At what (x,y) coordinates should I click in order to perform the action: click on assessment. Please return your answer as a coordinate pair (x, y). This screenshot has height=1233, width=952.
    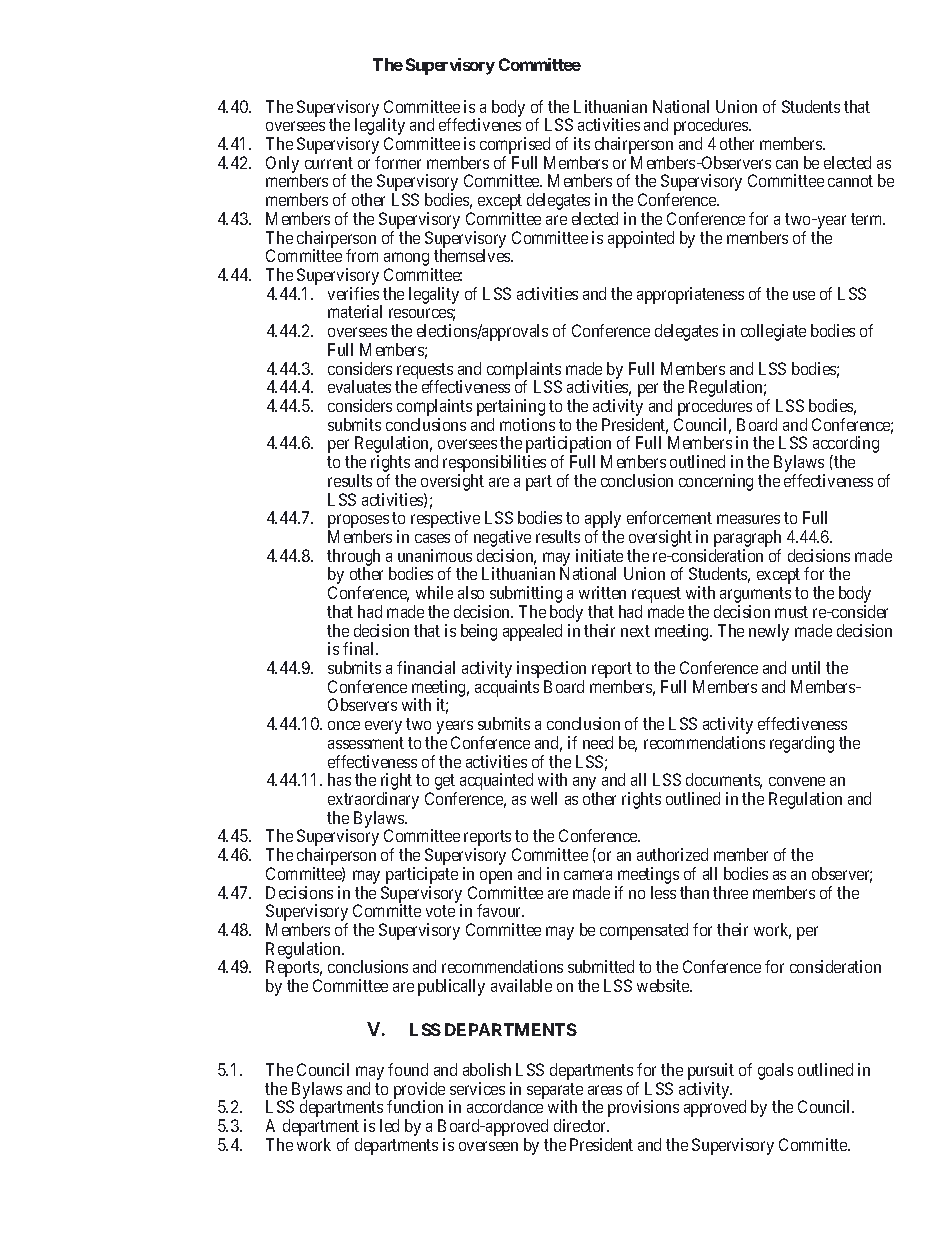
    Looking at the image, I should click on (366, 743).
